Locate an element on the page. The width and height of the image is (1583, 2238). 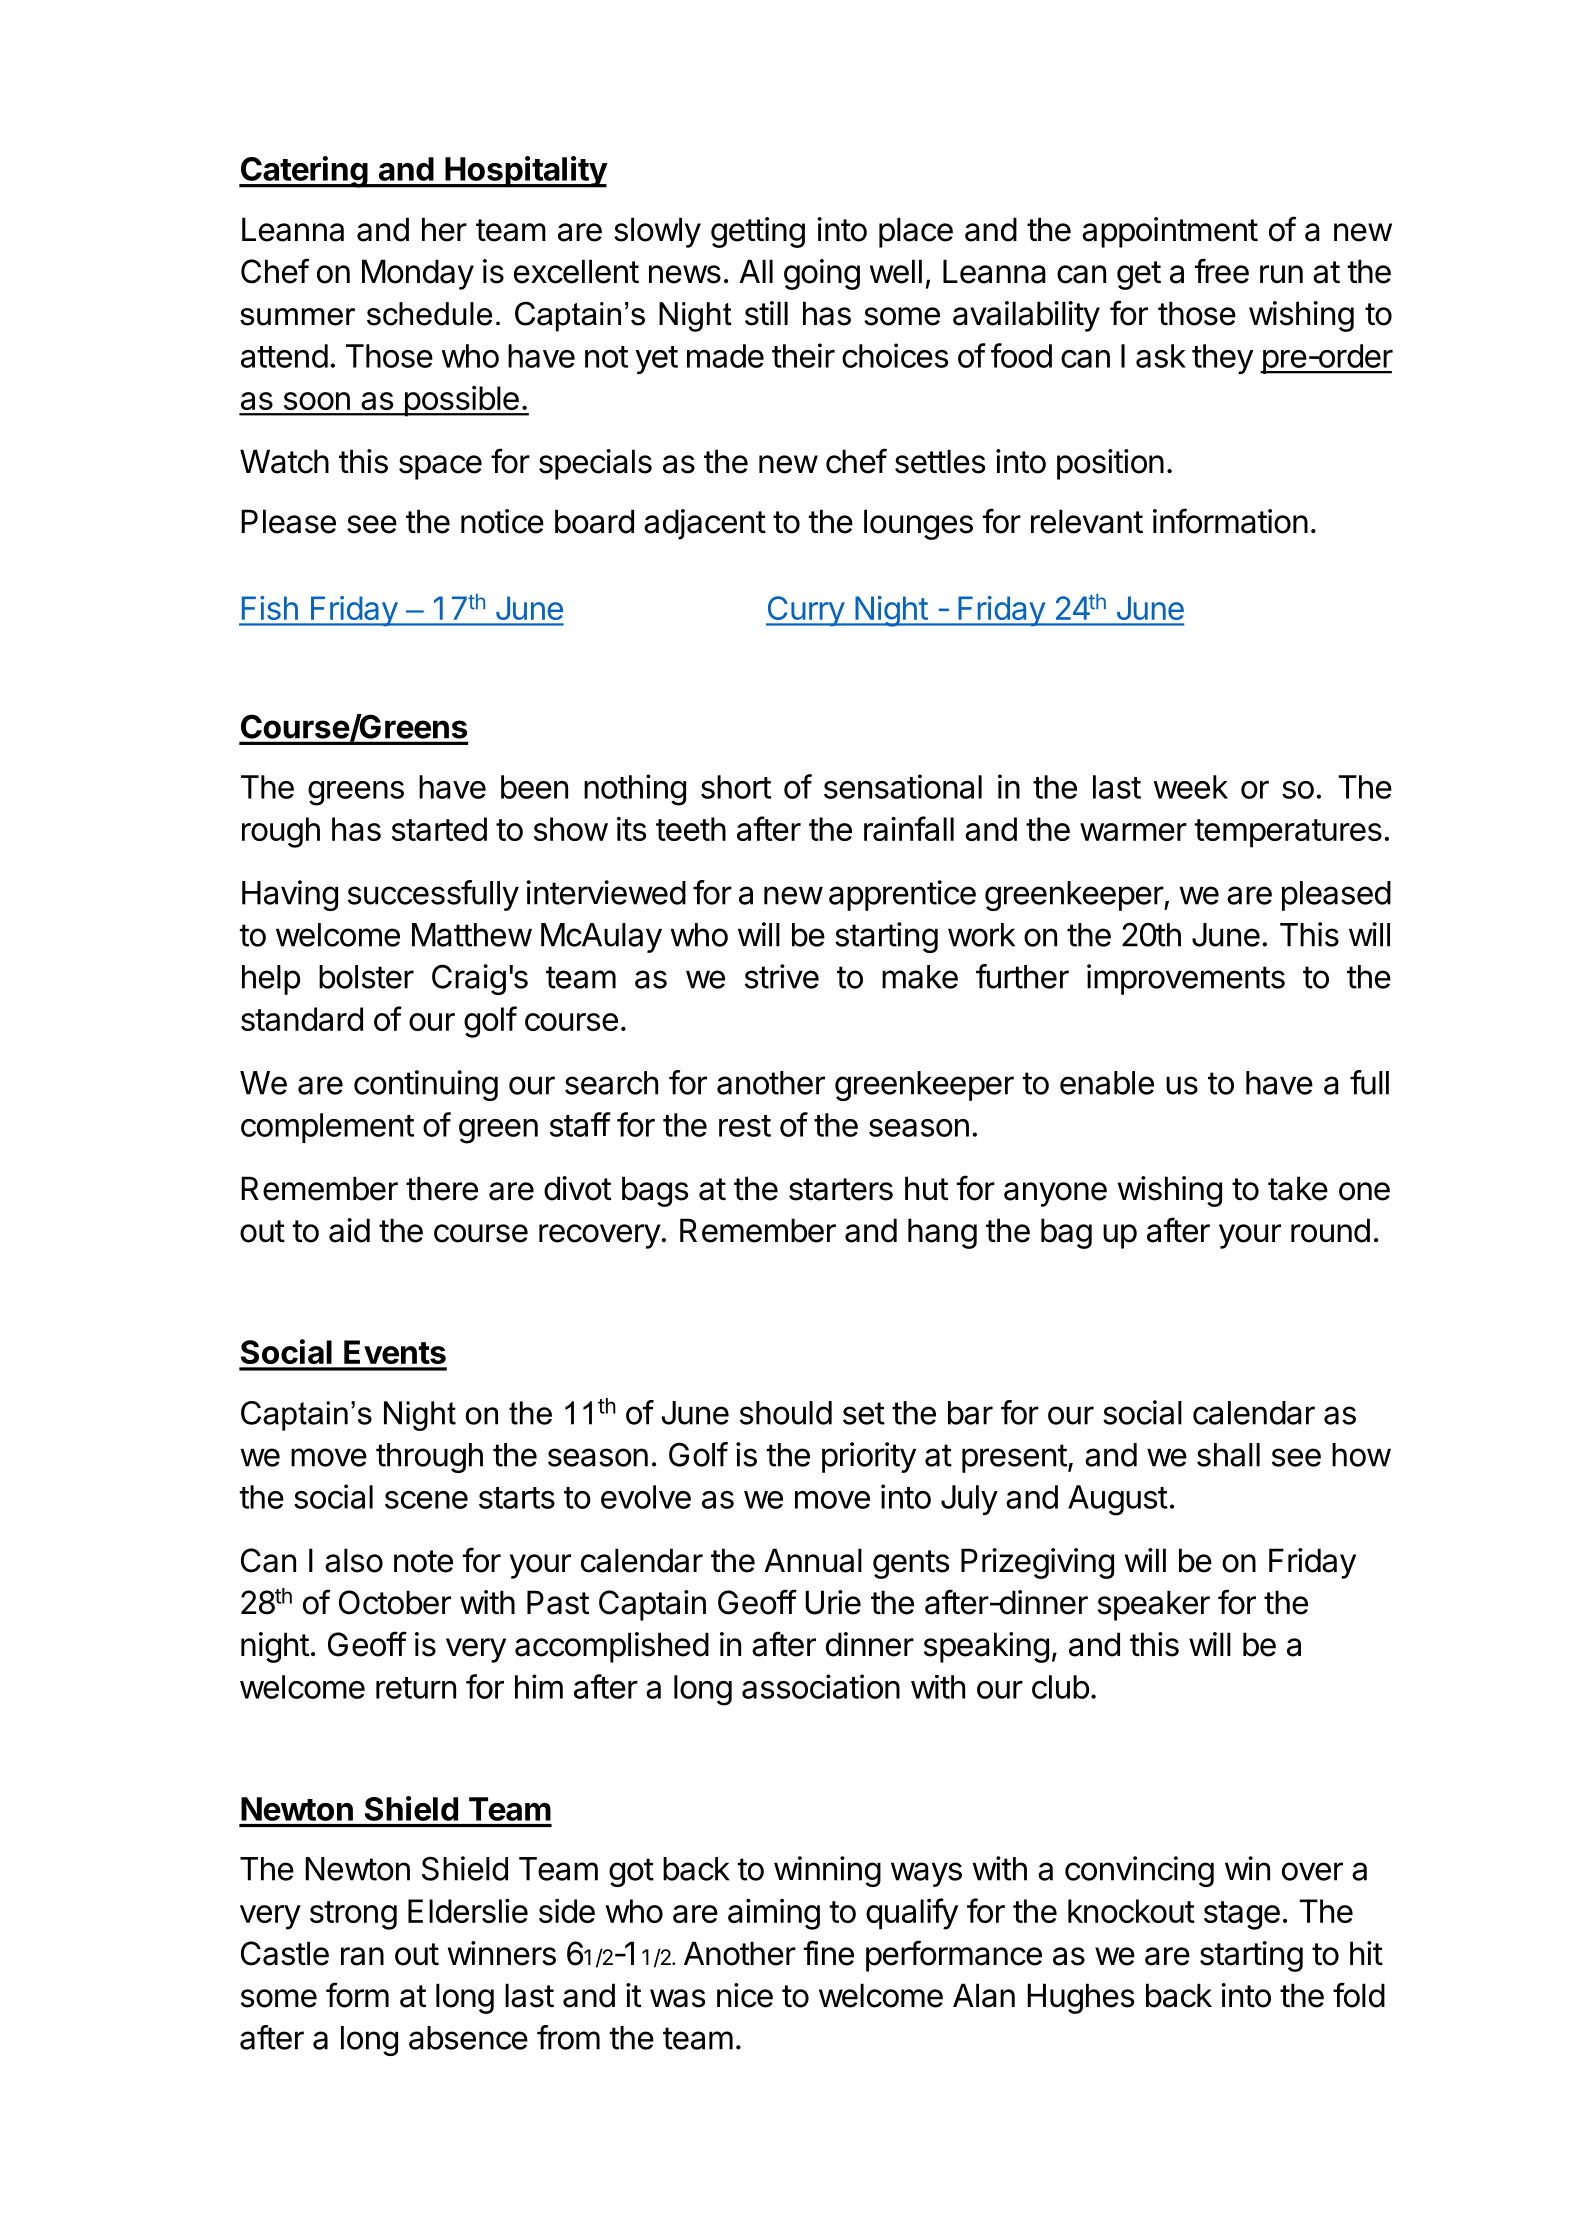
Monday is located at coordinates (418, 274).
